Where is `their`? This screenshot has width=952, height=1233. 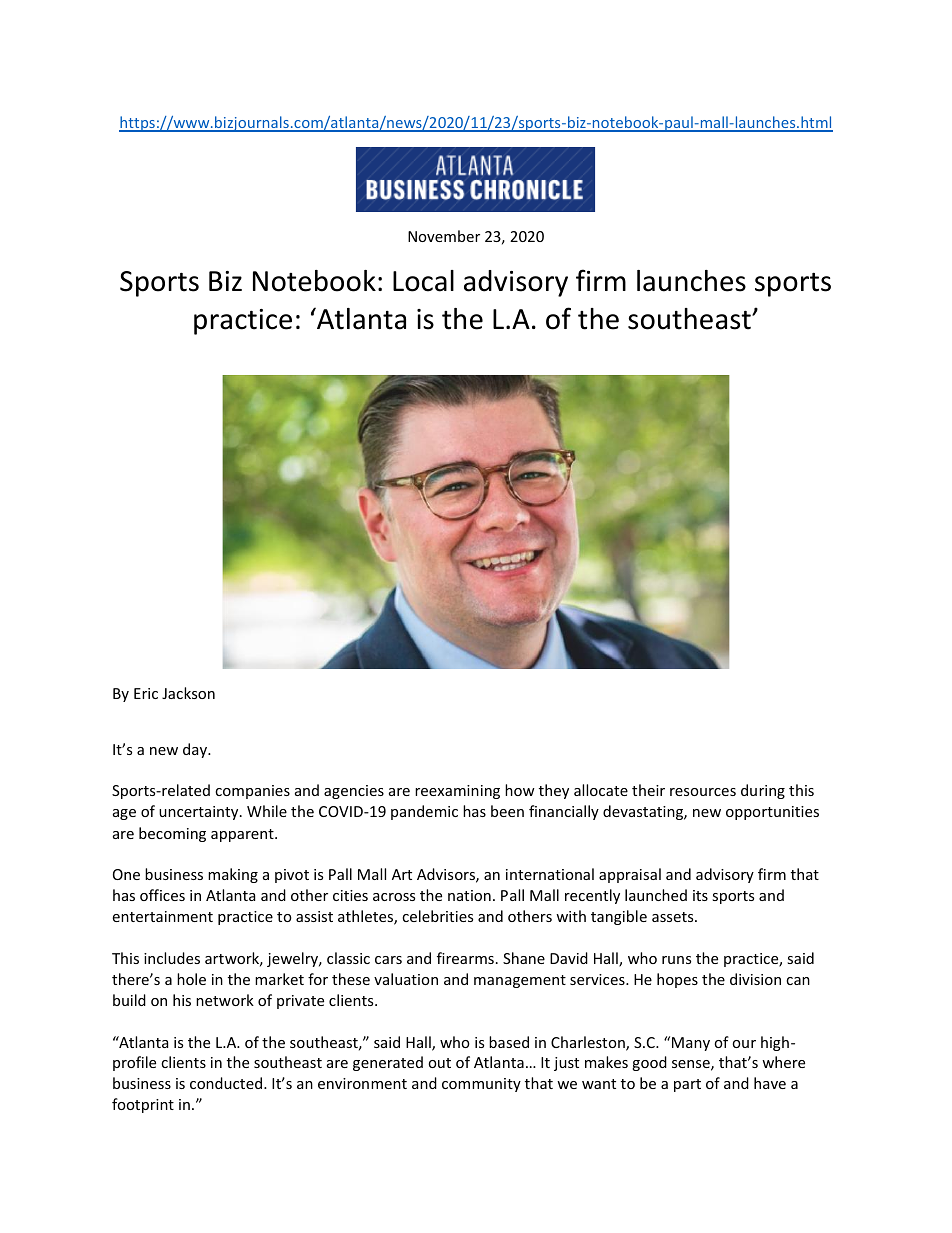 their is located at coordinates (648, 790).
